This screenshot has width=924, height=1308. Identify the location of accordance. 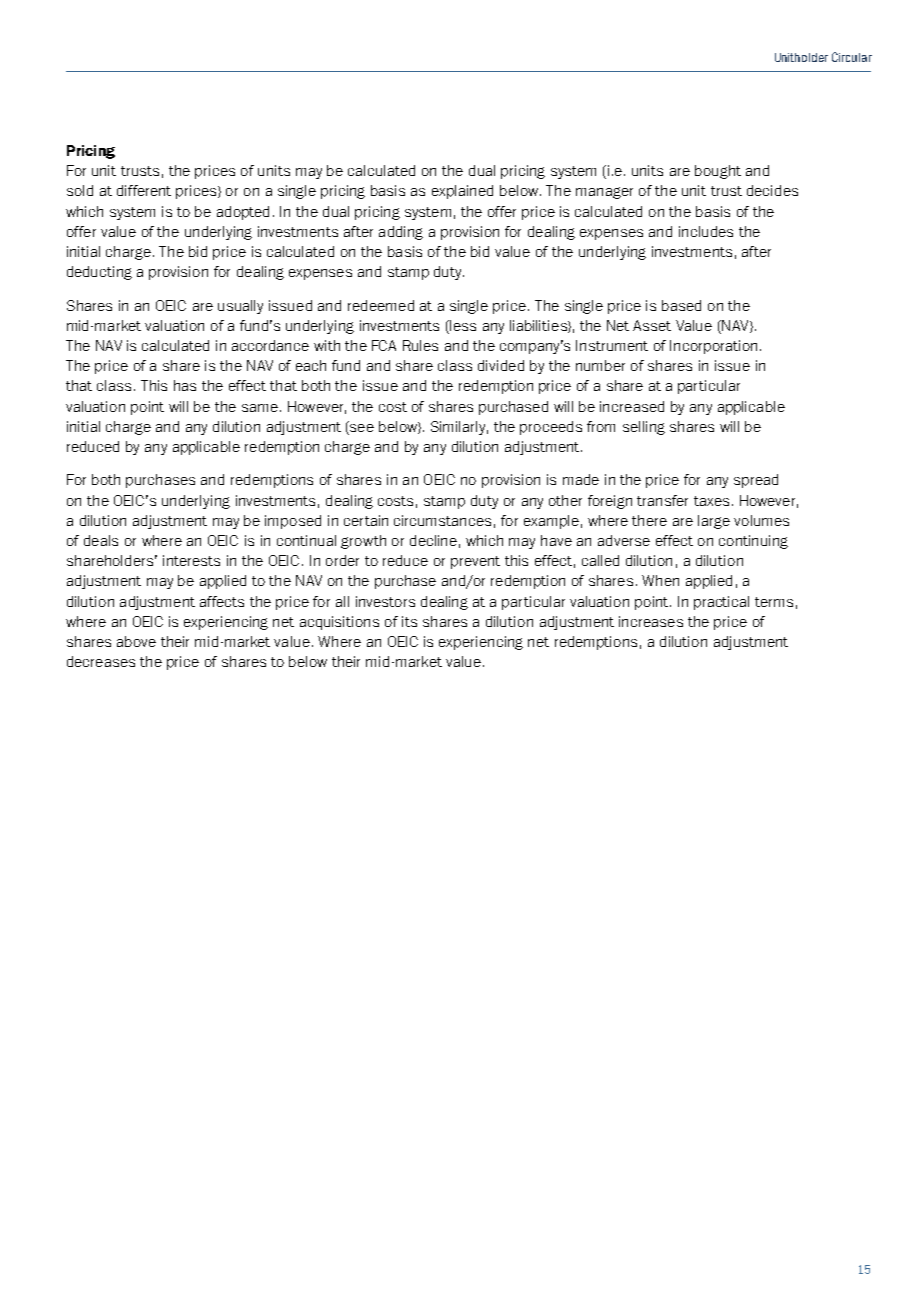
(270, 345).
